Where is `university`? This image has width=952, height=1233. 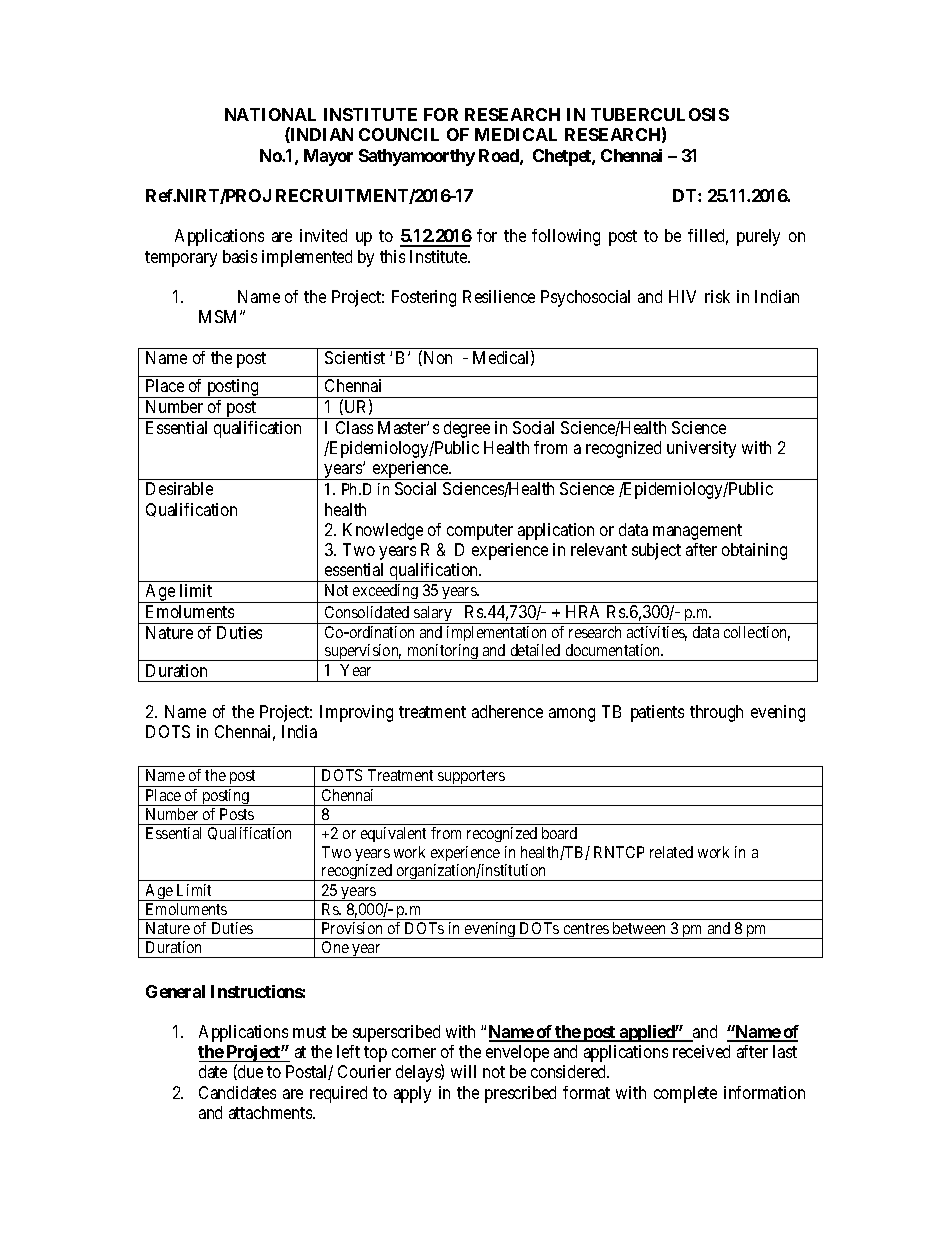
university is located at coordinates (701, 449).
